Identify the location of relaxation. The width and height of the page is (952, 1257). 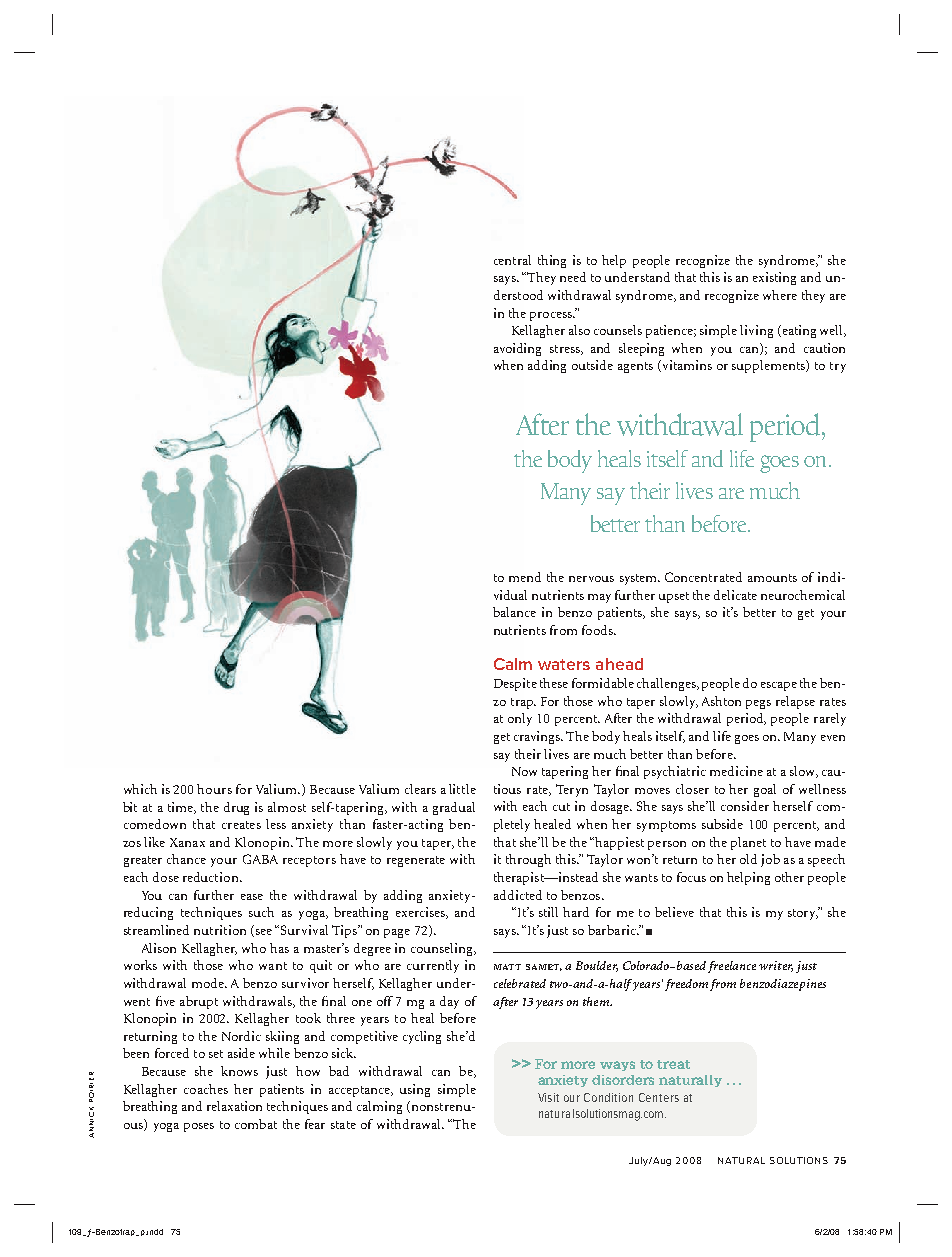
(234, 1106).
